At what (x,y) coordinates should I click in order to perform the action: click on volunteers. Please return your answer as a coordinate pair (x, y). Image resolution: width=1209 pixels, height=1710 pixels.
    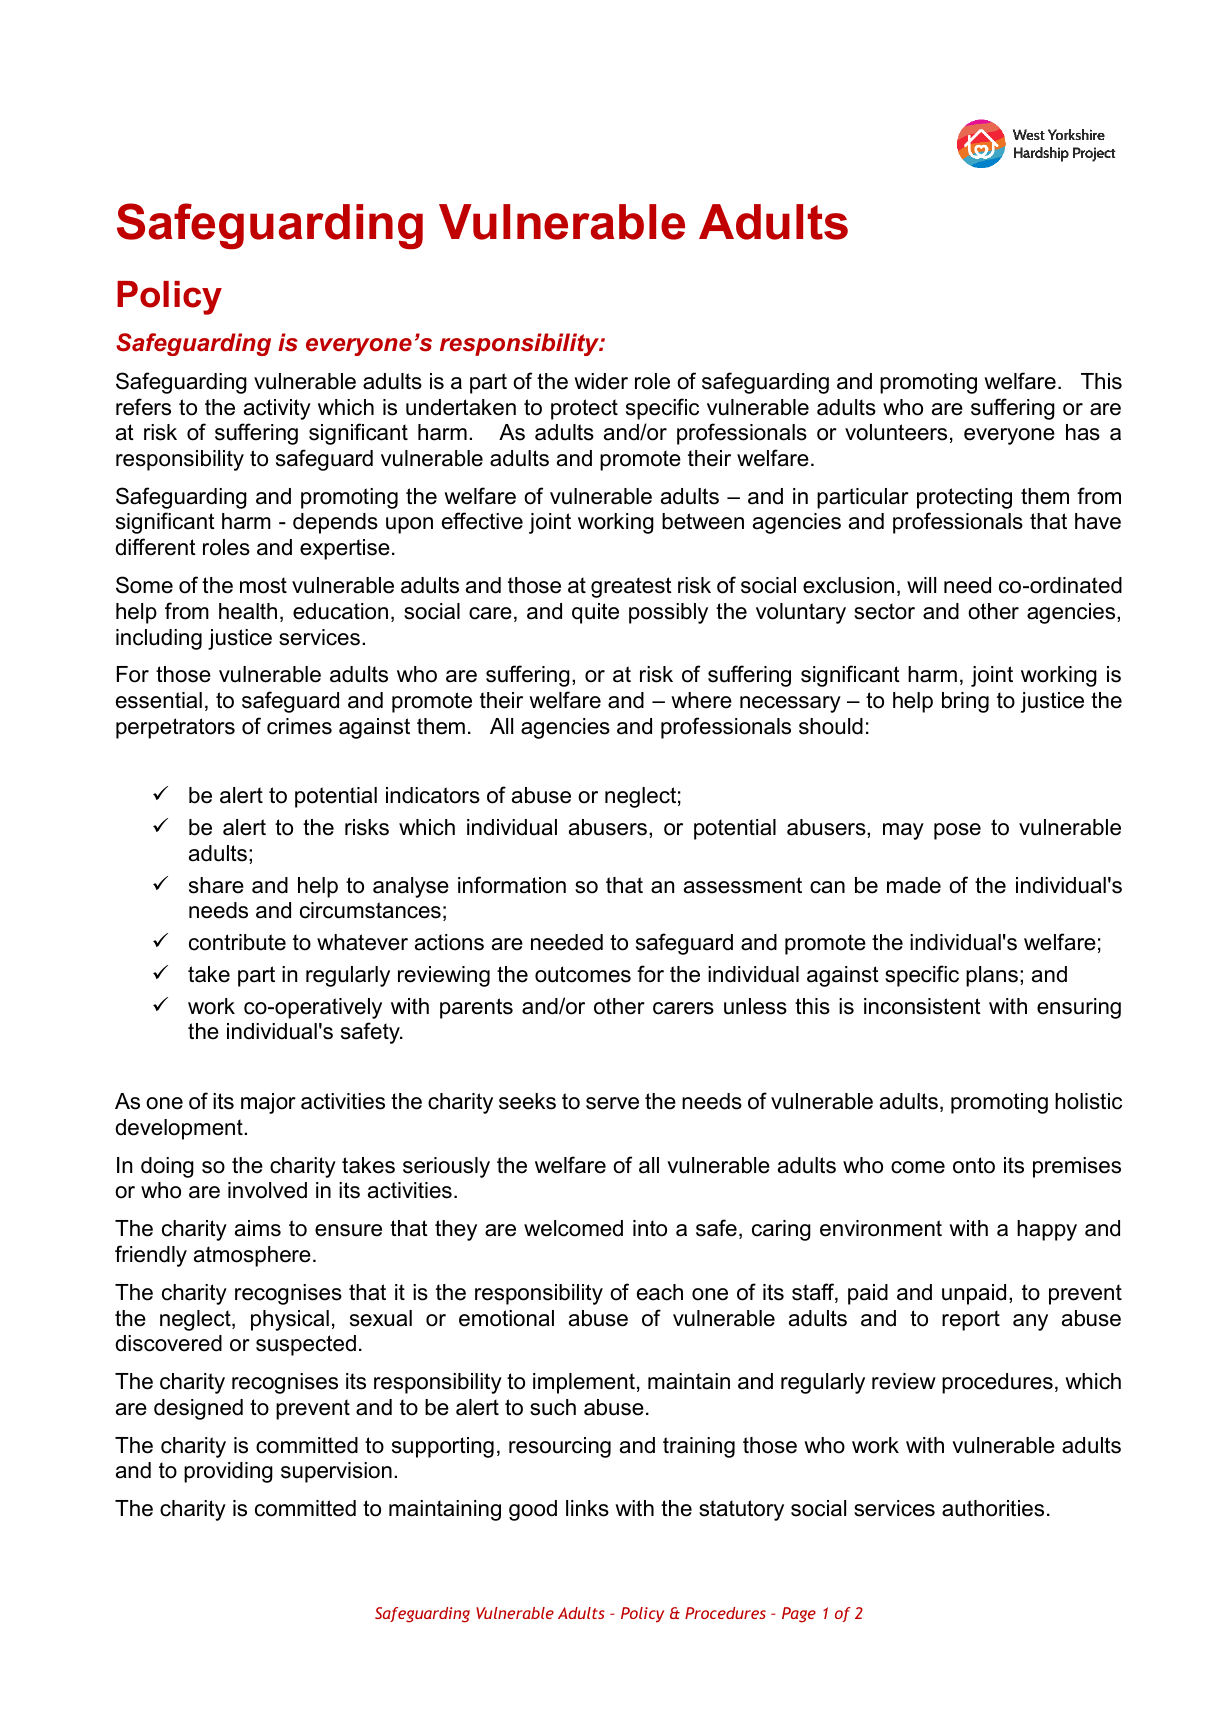
    Looking at the image, I should click on (896, 432).
